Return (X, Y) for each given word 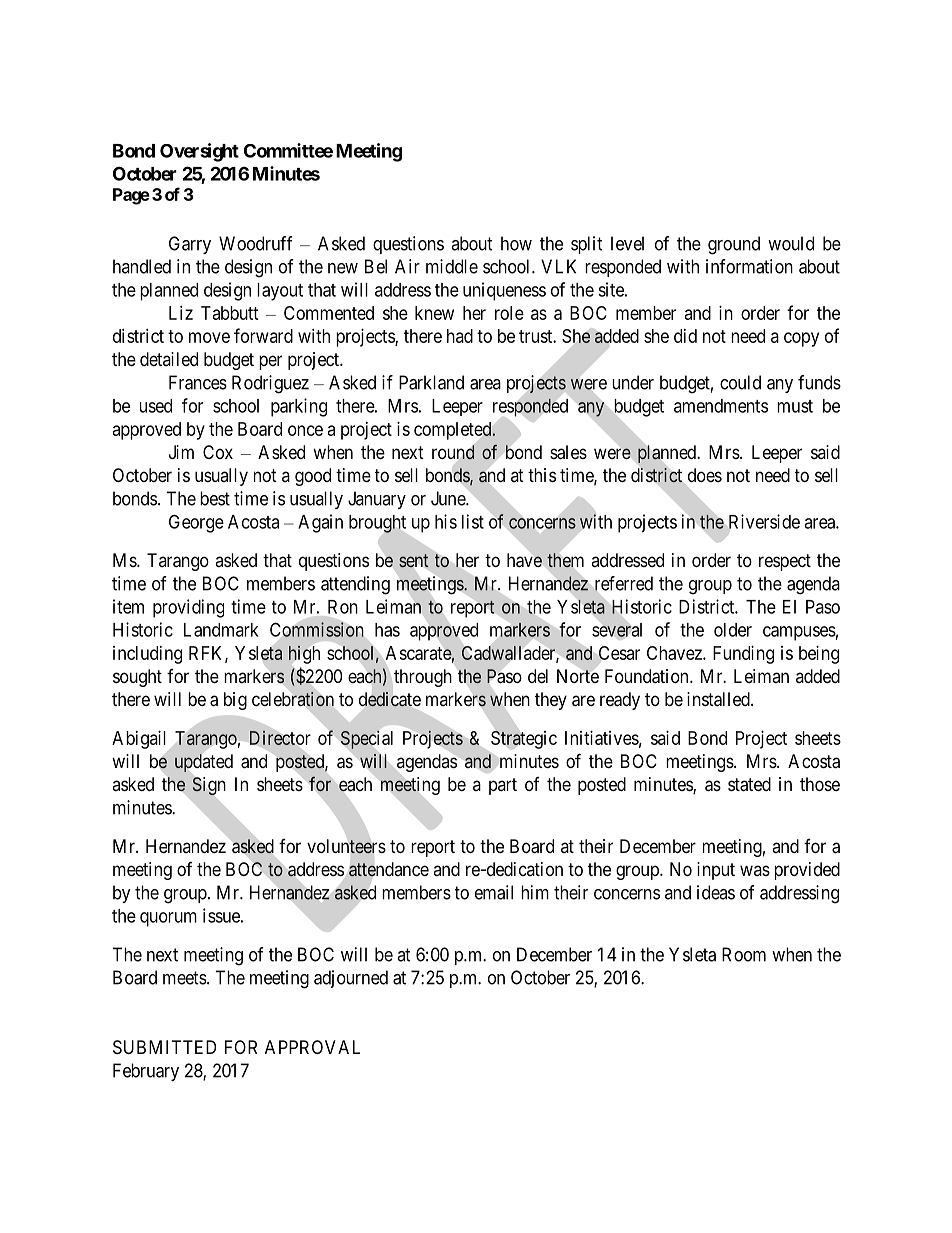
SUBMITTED (164, 1047)
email (494, 892)
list (473, 521)
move (209, 337)
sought (137, 678)
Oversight (199, 152)
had (460, 336)
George (196, 523)
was (755, 870)
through (423, 678)
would (791, 243)
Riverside (764, 521)
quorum (168, 919)
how (516, 243)
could (740, 382)
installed (719, 699)
